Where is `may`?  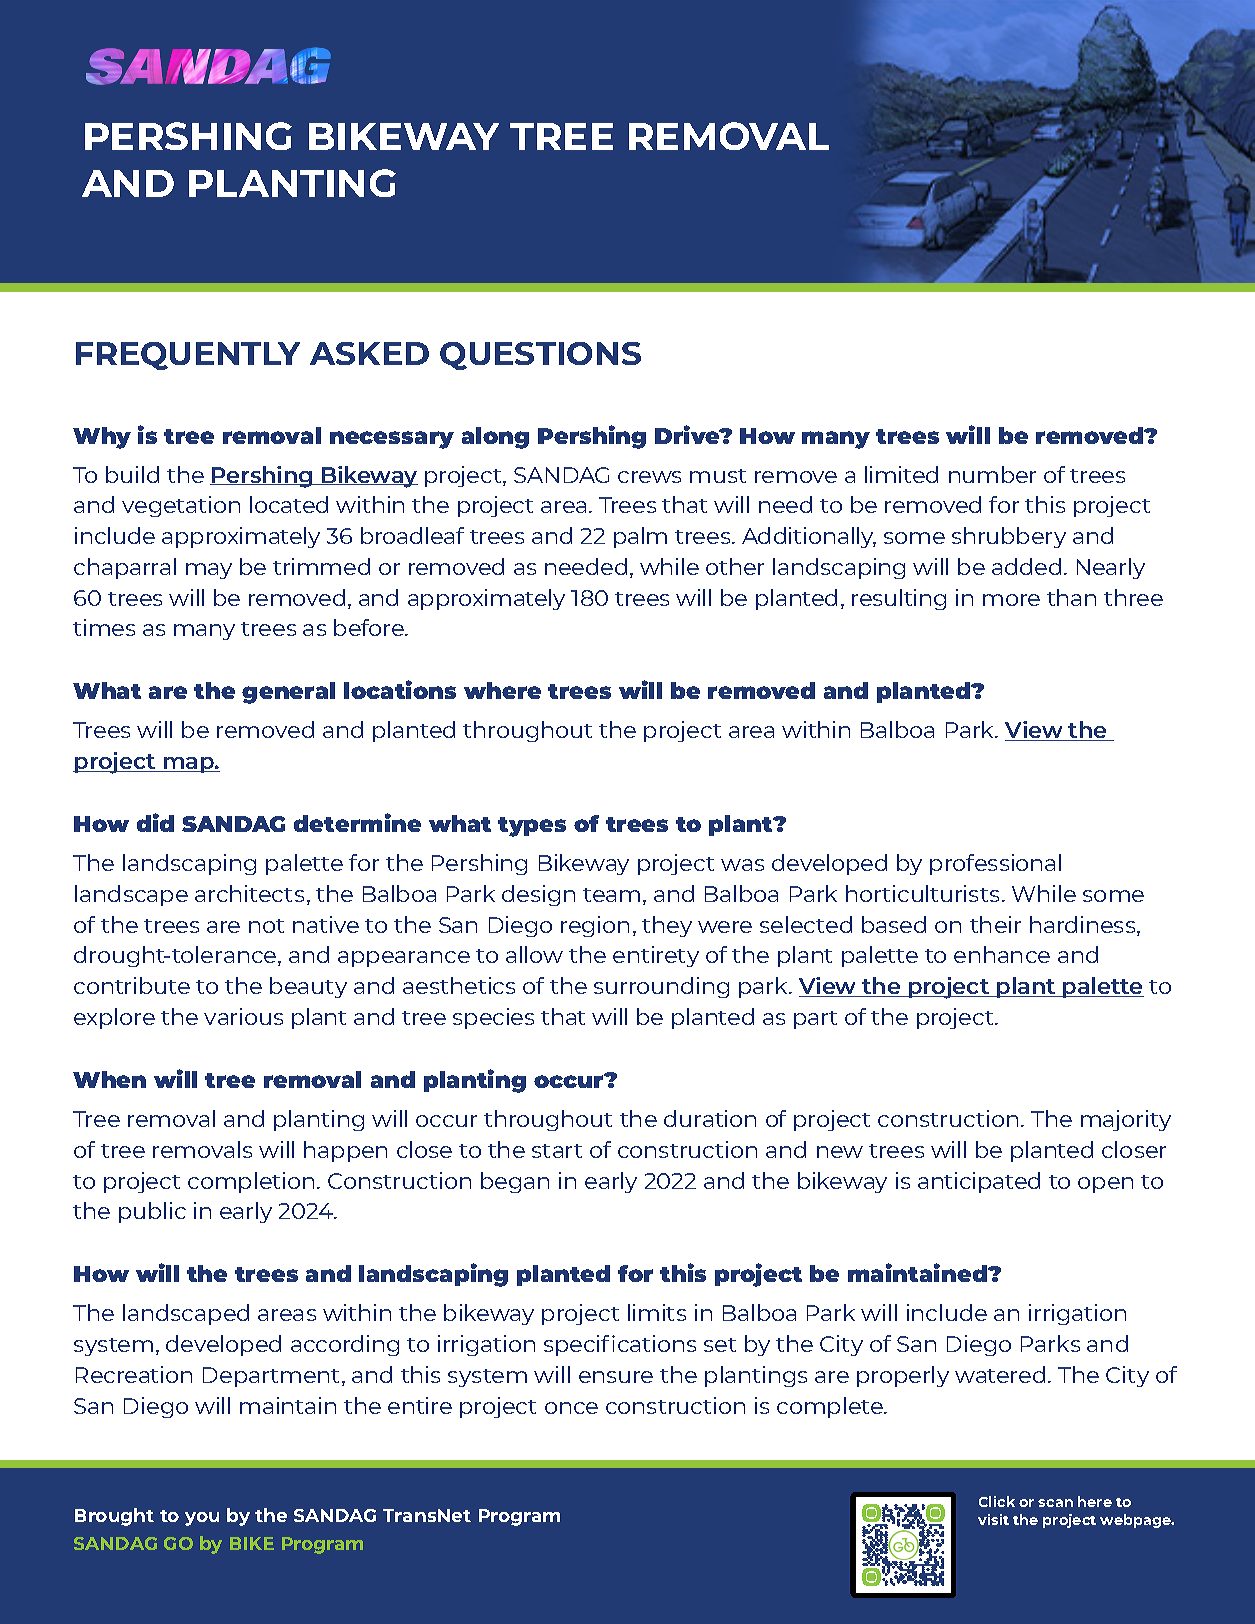 may is located at coordinates (209, 571).
